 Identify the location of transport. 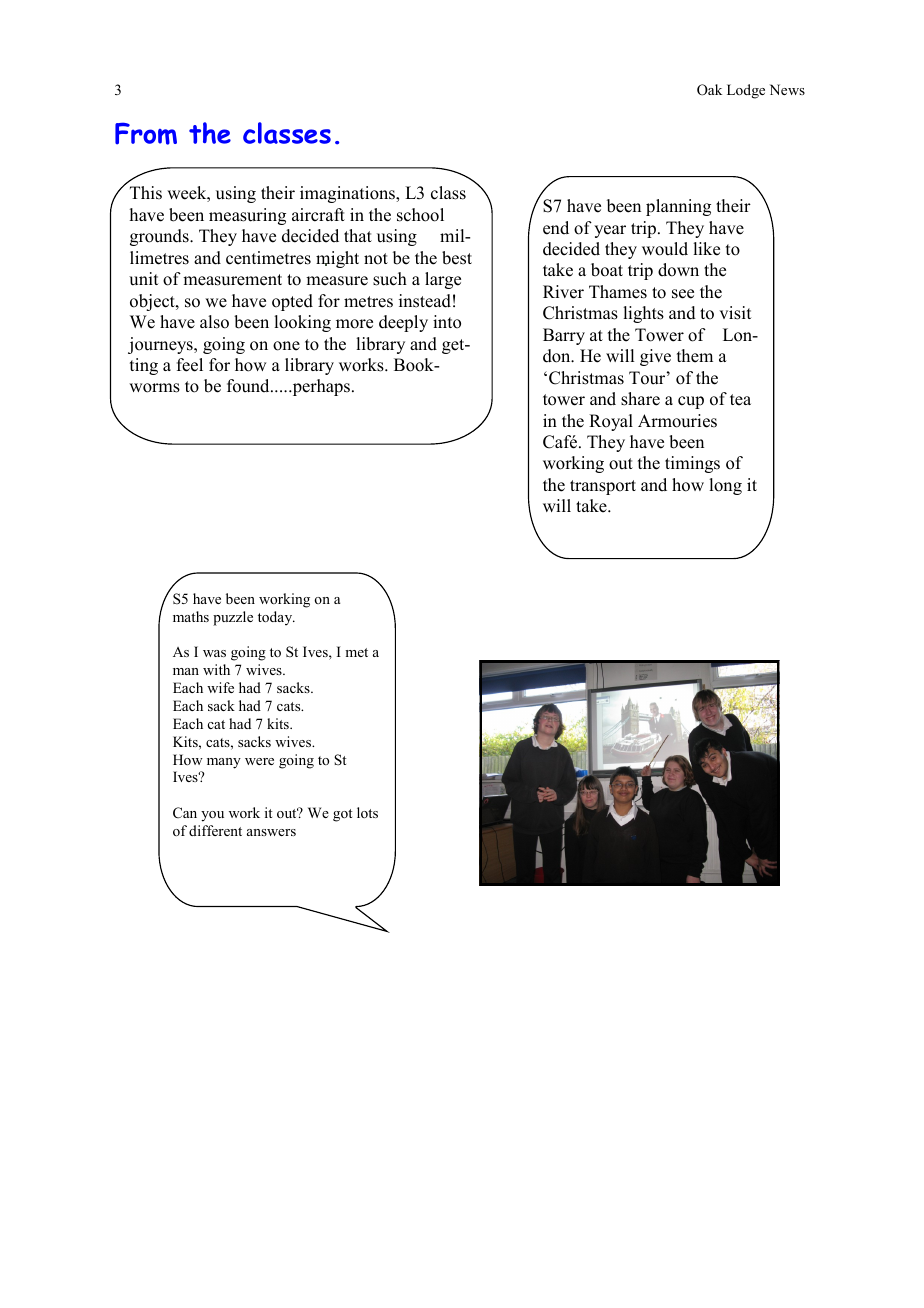
(603, 487).
